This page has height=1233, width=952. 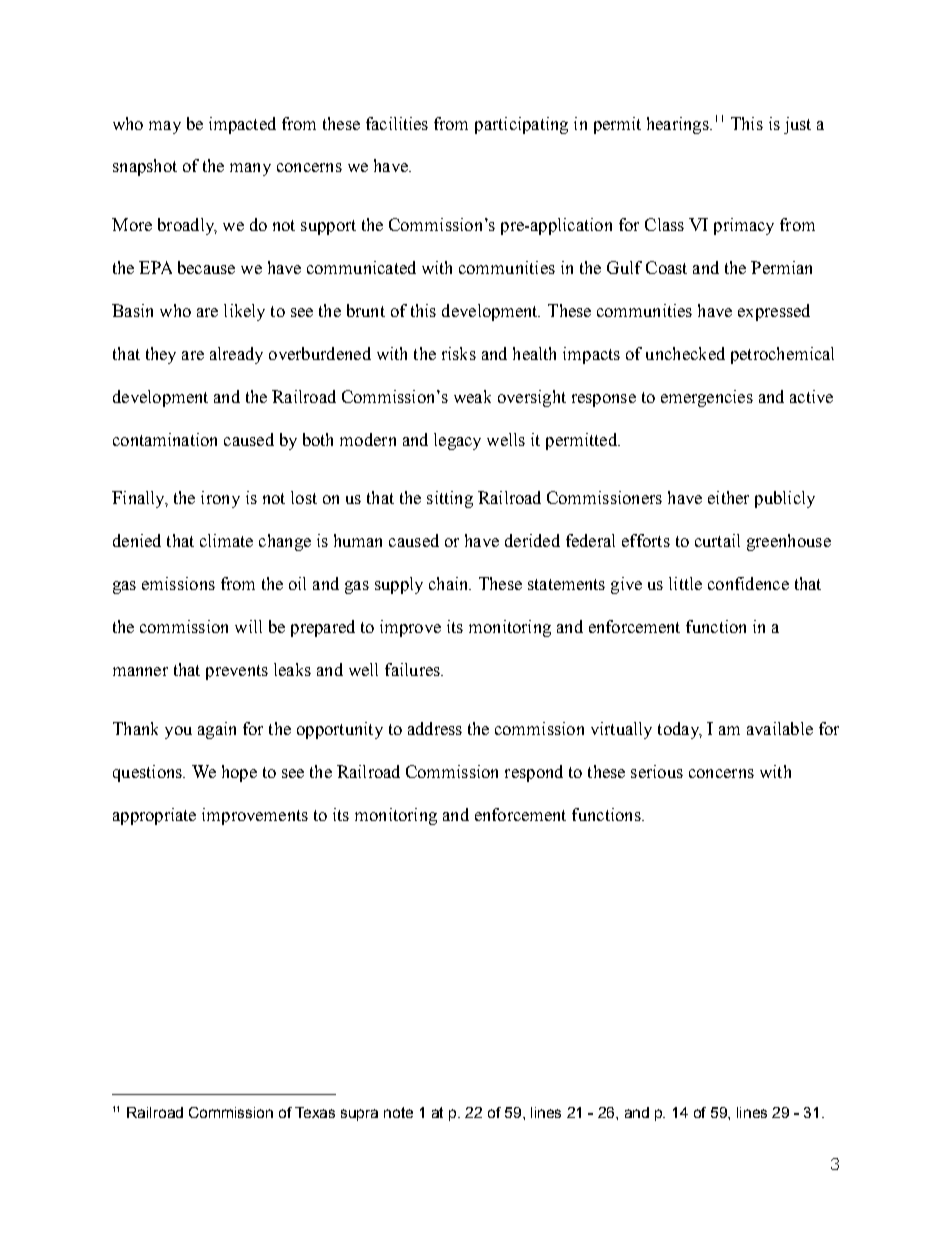 I want to click on Texas, so click(x=315, y=1112).
